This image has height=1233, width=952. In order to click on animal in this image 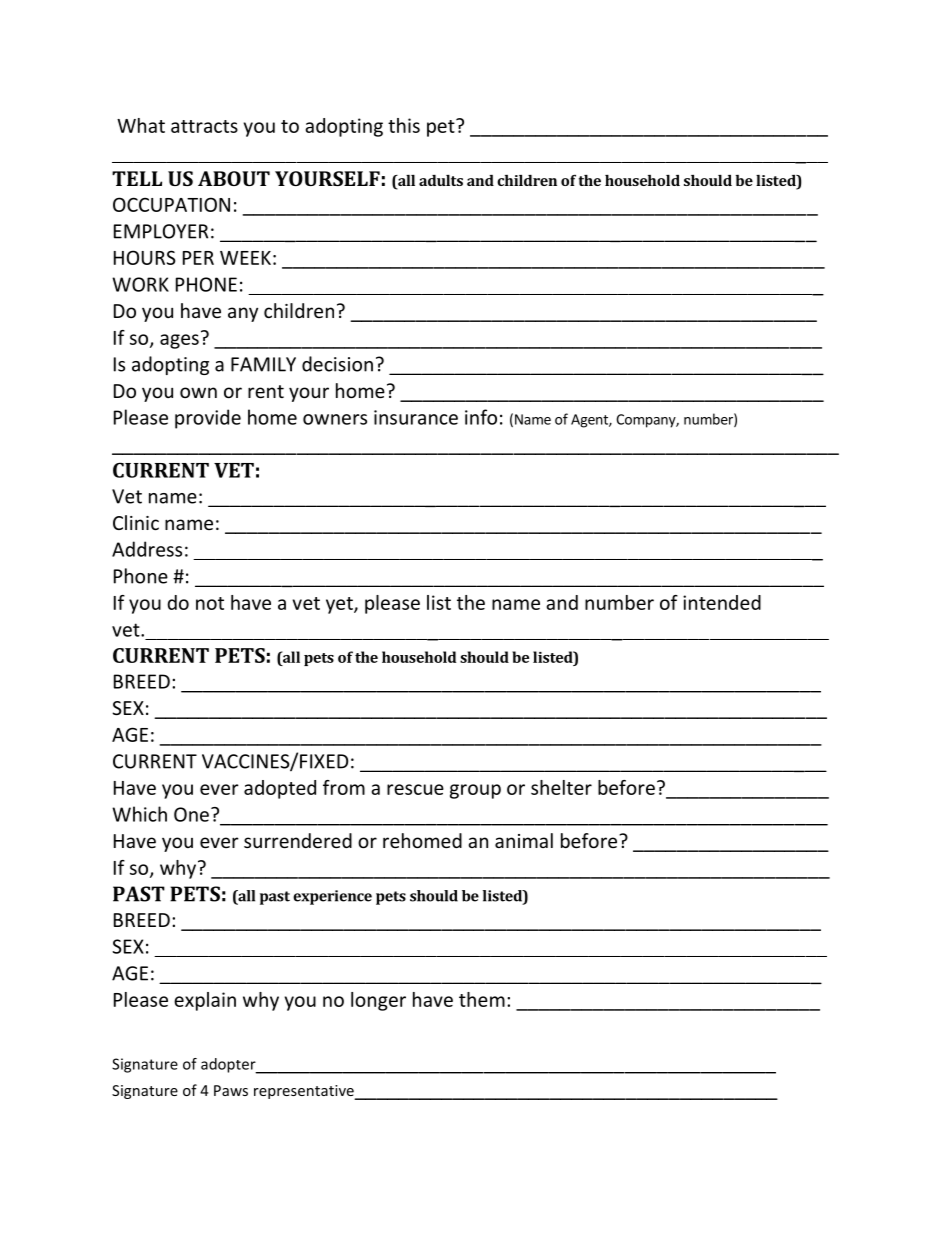, I will do `click(524, 840)`.
